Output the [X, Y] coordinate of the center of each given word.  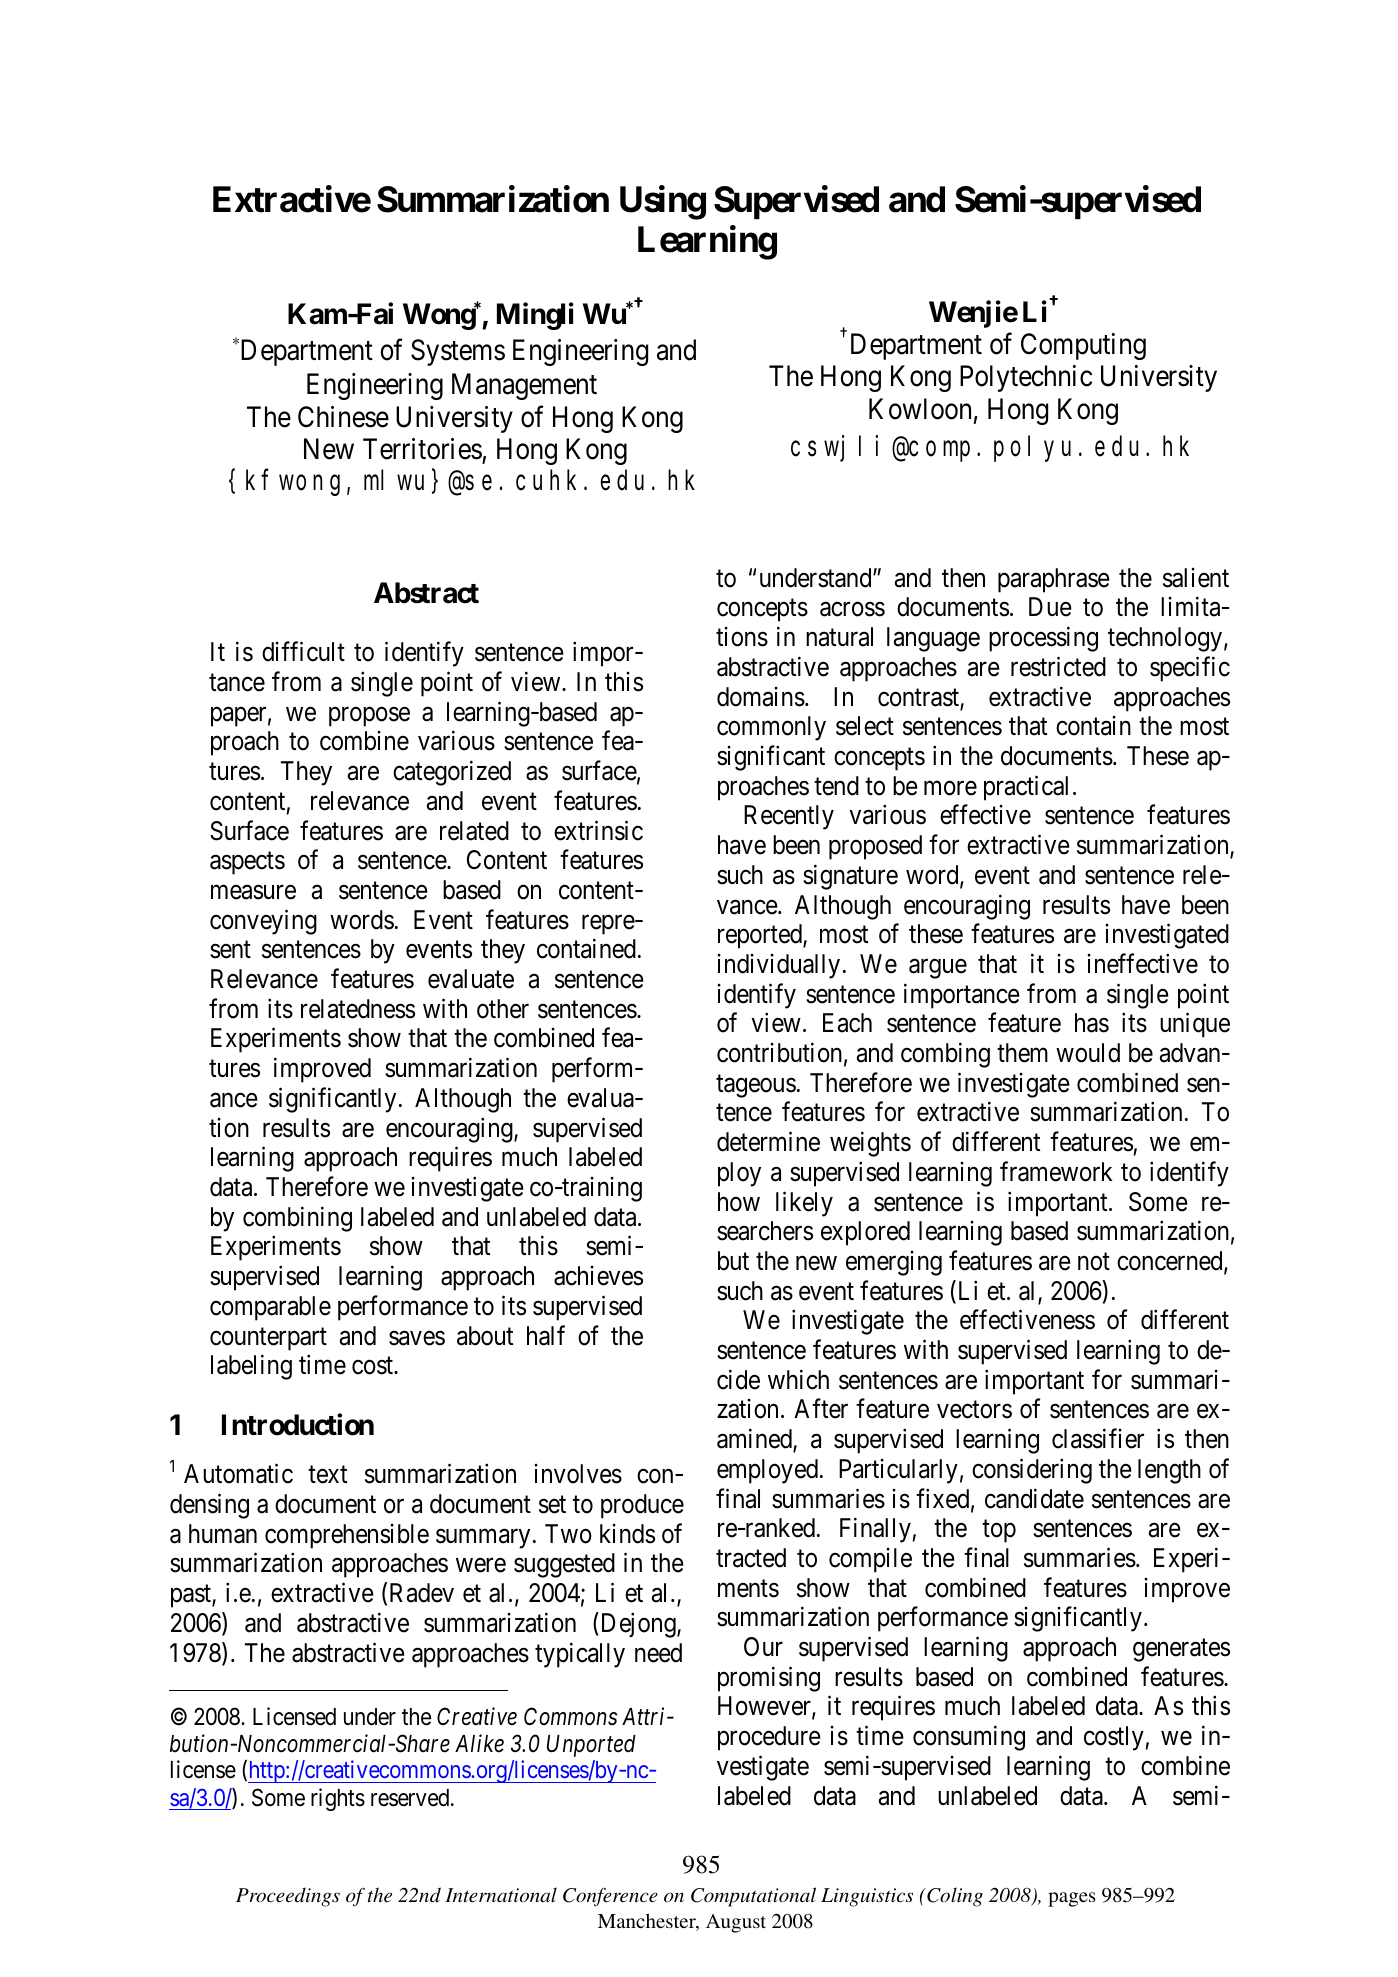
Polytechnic [1026, 378]
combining [297, 1219]
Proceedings [288, 1897]
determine [768, 1141]
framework [1056, 1171]
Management [524, 387]
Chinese [343, 417]
